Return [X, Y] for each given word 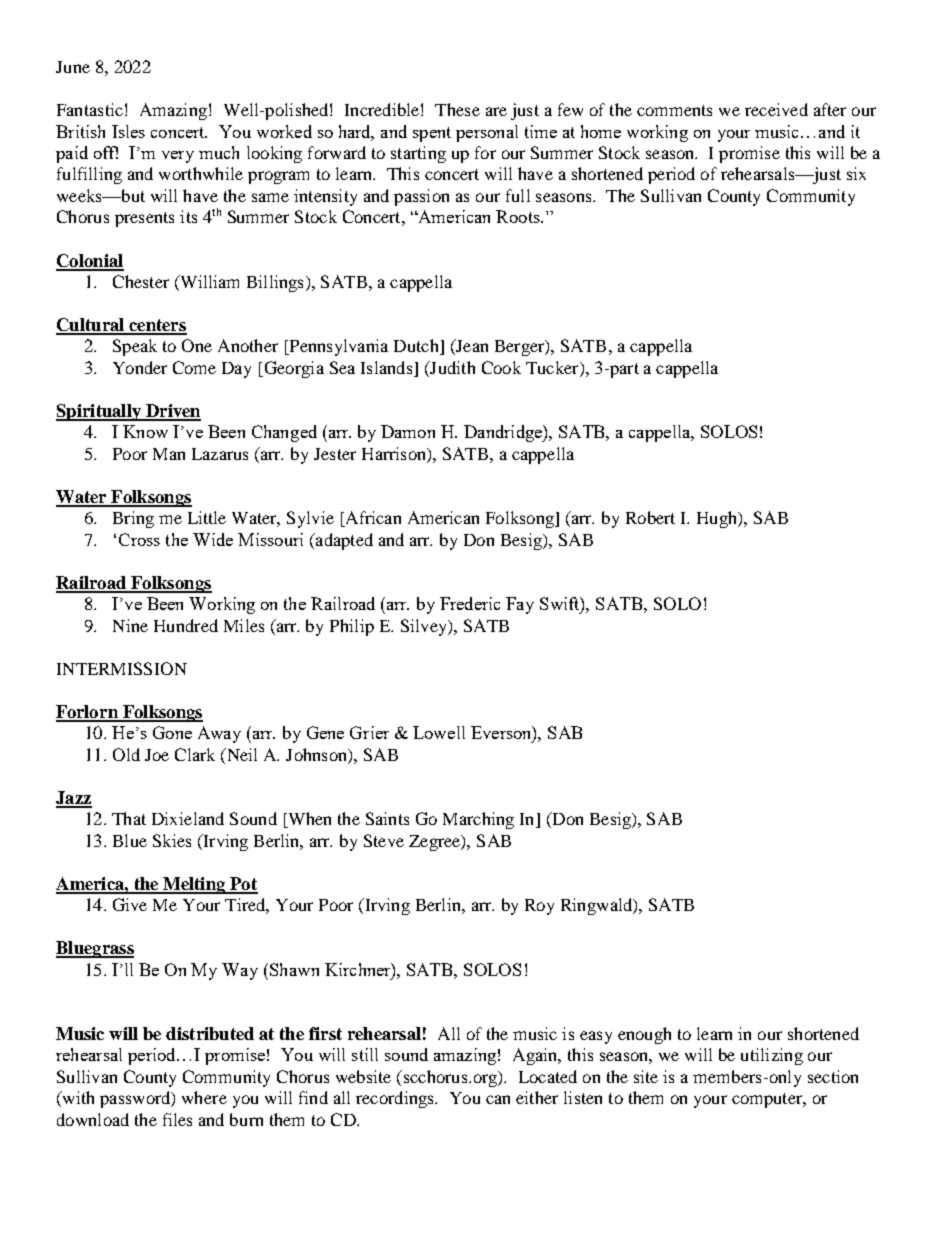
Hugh [718, 519]
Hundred [186, 625]
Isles [128, 131]
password [136, 1099]
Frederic [470, 603]
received [776, 109]
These [457, 109]
